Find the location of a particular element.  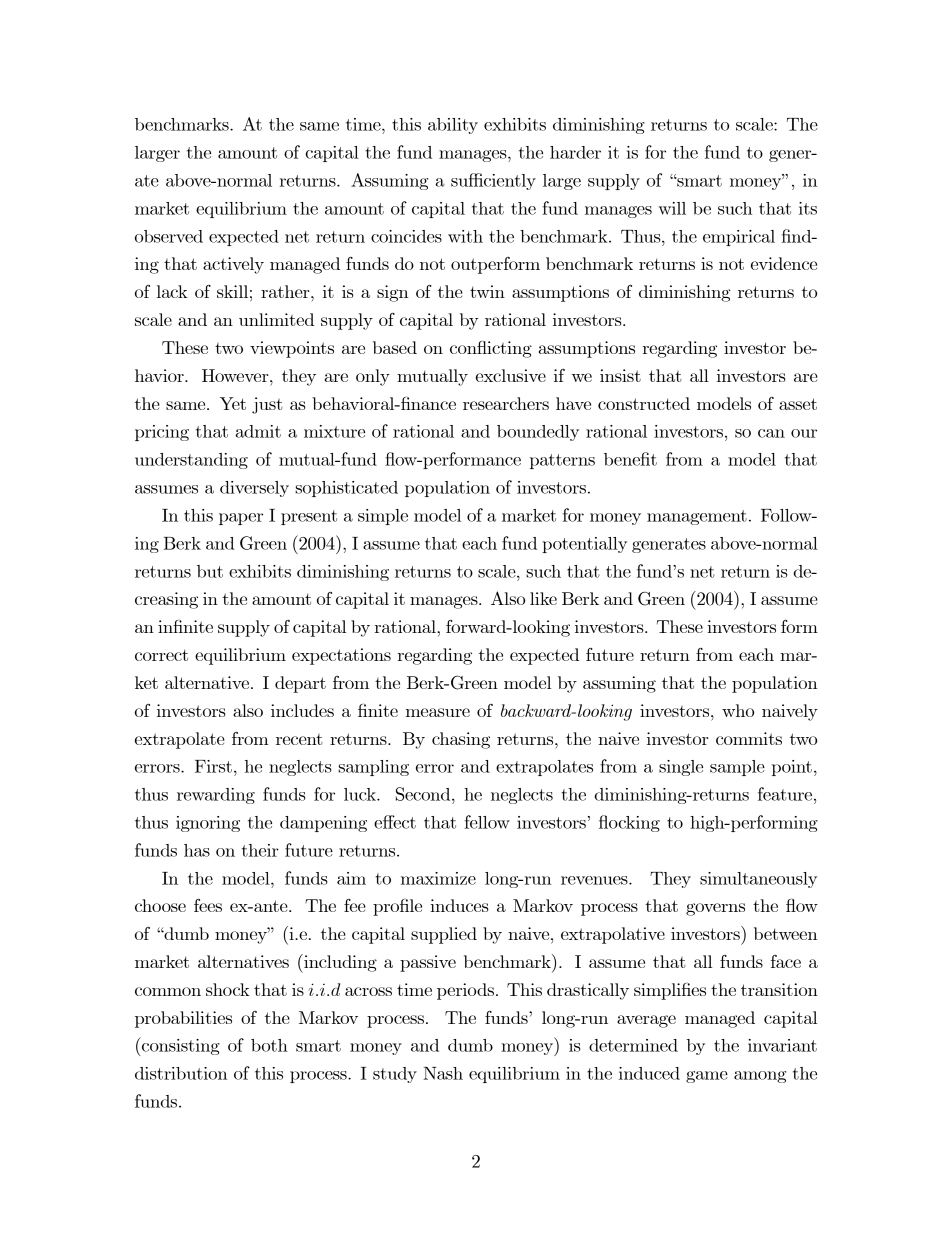

will is located at coordinates (672, 208).
